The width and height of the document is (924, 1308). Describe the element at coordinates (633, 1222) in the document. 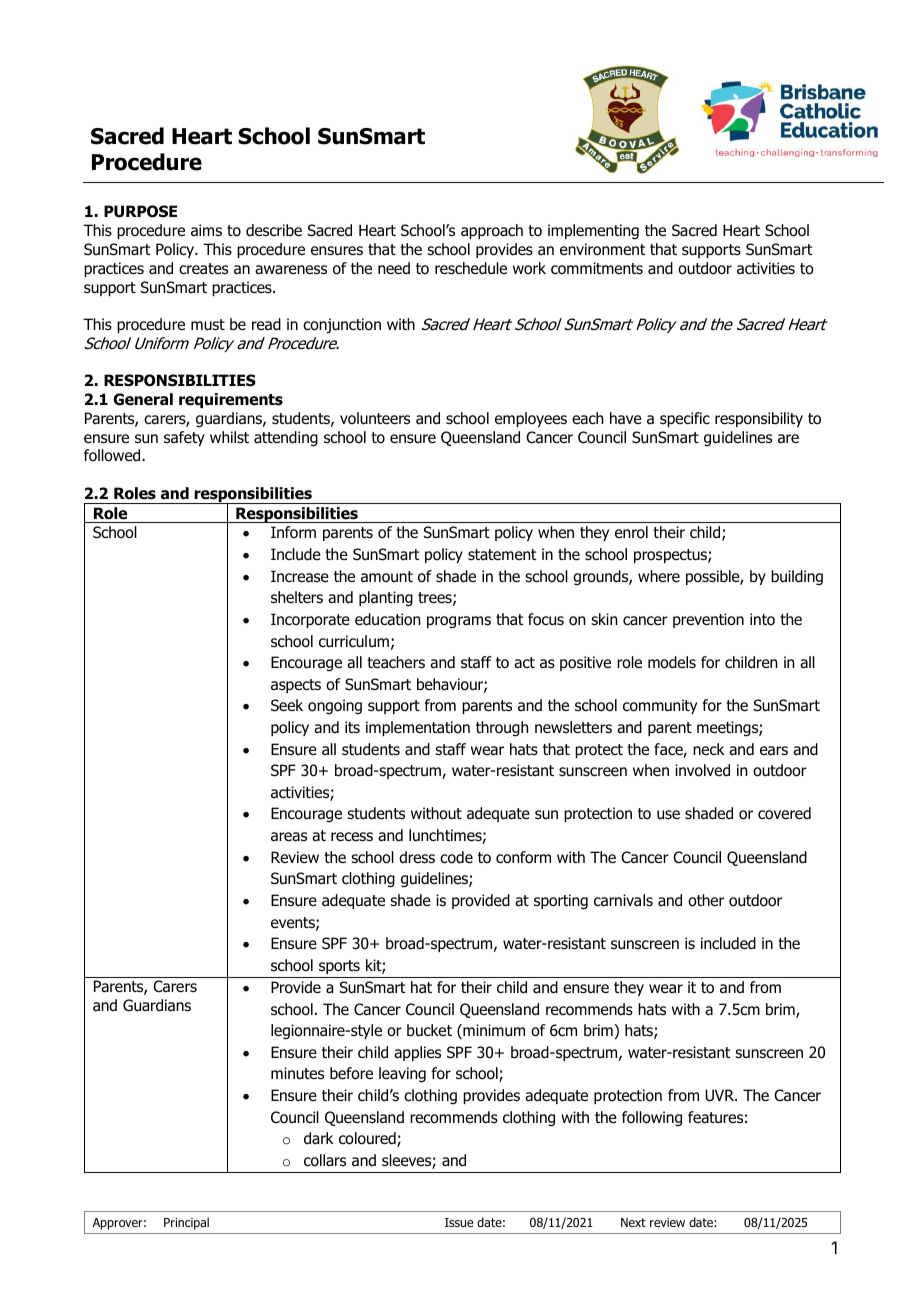

I see `Next` at that location.
